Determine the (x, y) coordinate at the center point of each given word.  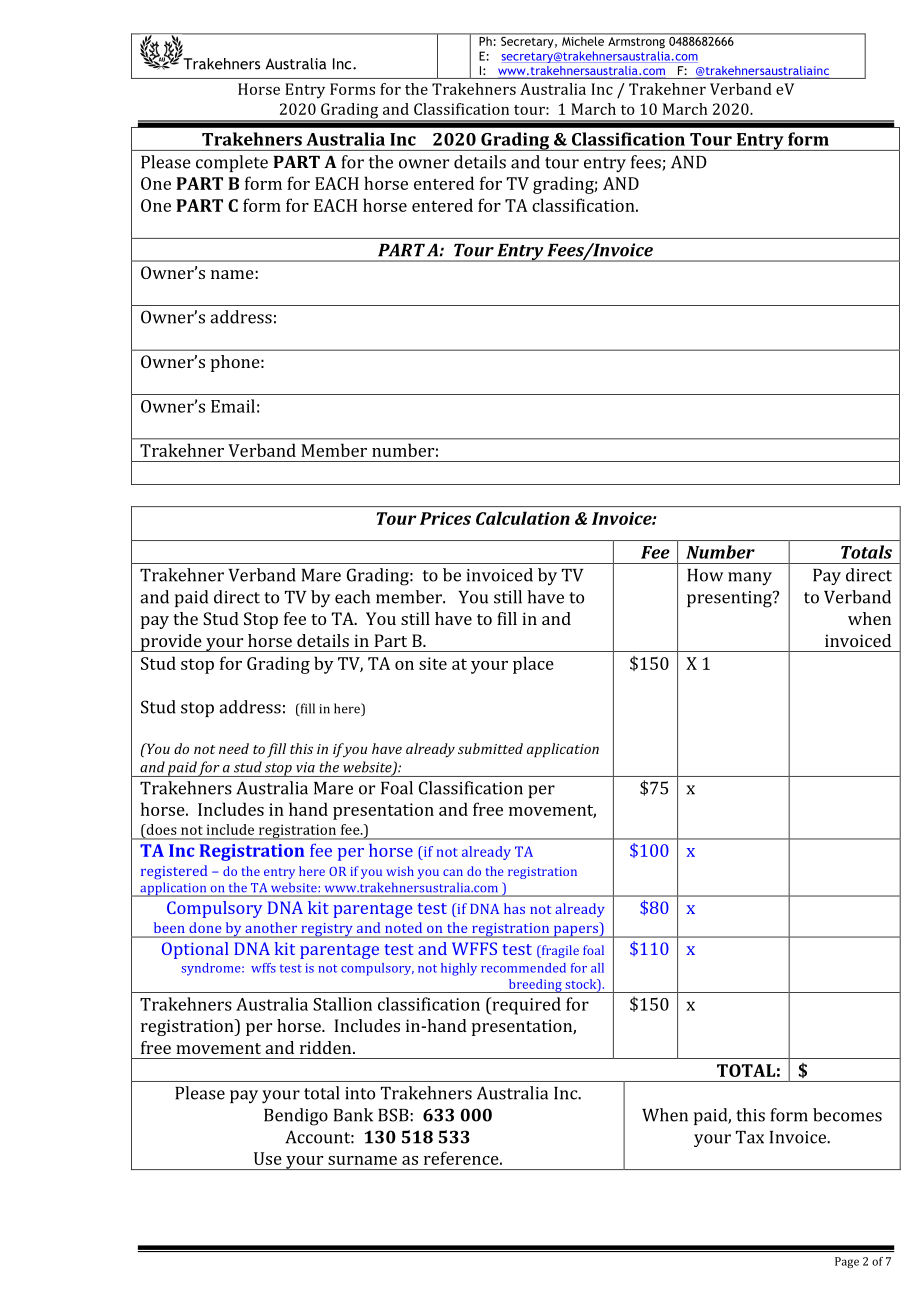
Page (847, 1262)
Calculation (523, 518)
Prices (445, 518)
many (750, 579)
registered (174, 872)
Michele (583, 40)
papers (575, 932)
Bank (353, 1115)
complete (232, 163)
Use (268, 1158)
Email (233, 406)
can (453, 872)
